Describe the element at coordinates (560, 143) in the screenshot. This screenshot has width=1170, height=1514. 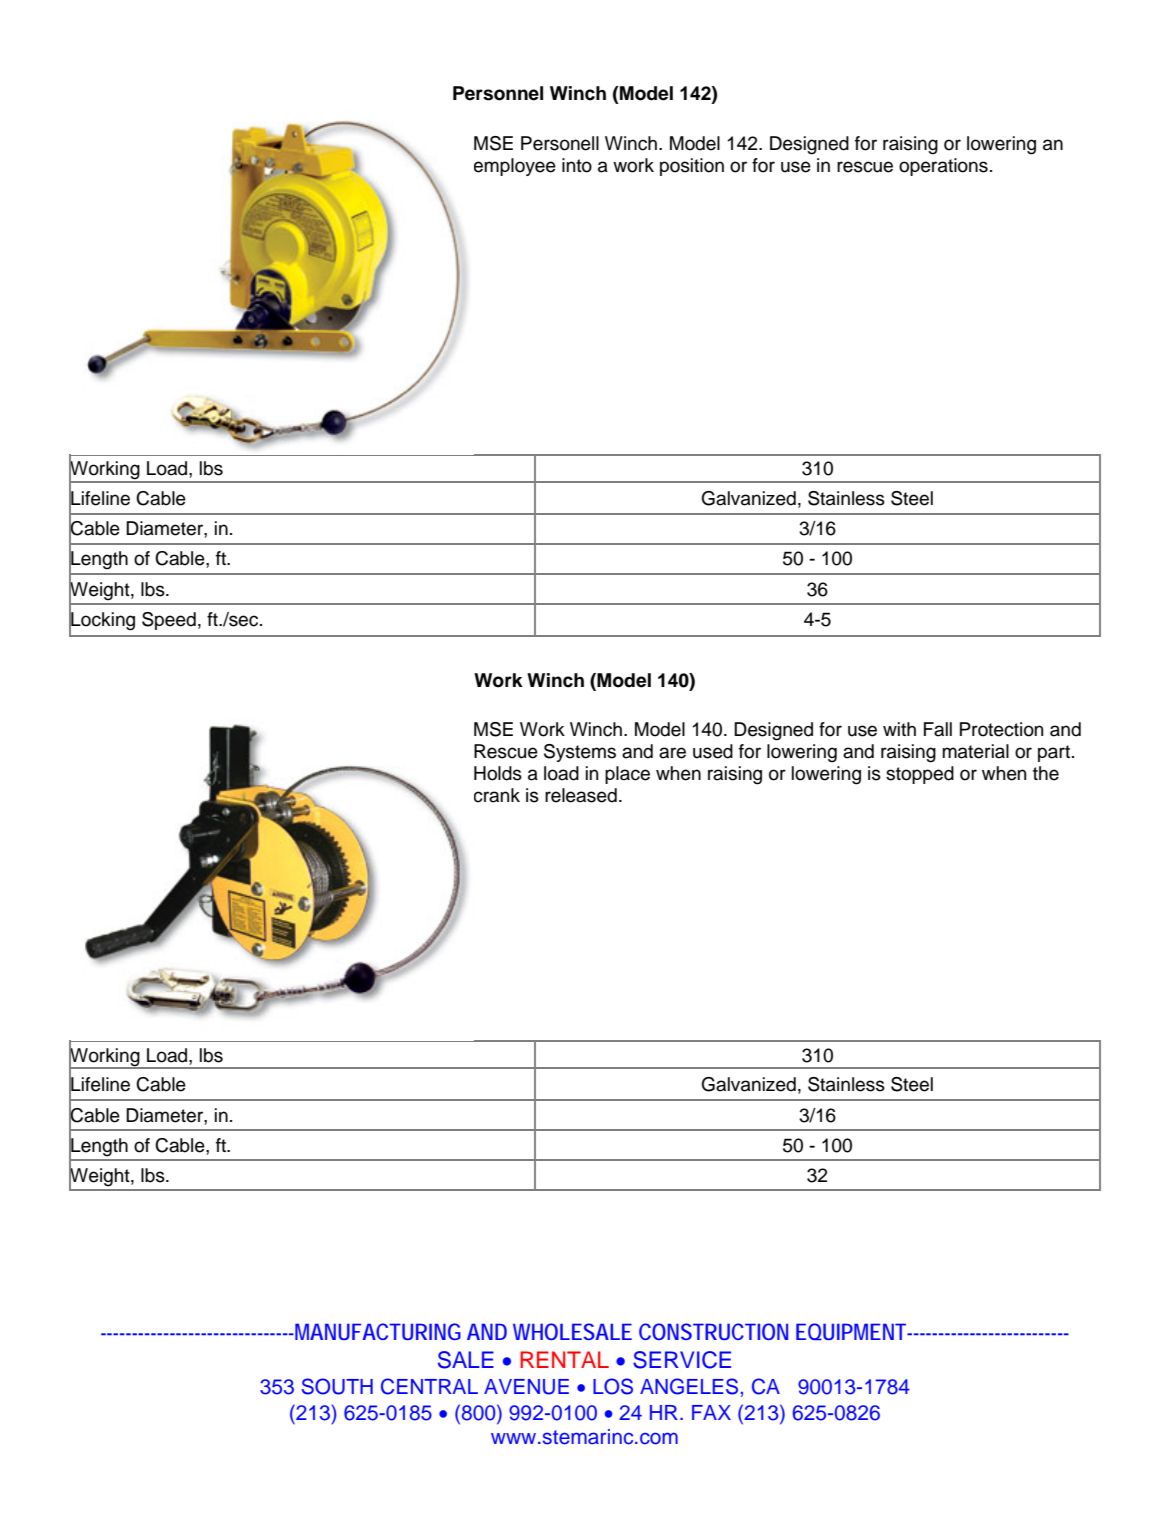
I see `Personell` at that location.
